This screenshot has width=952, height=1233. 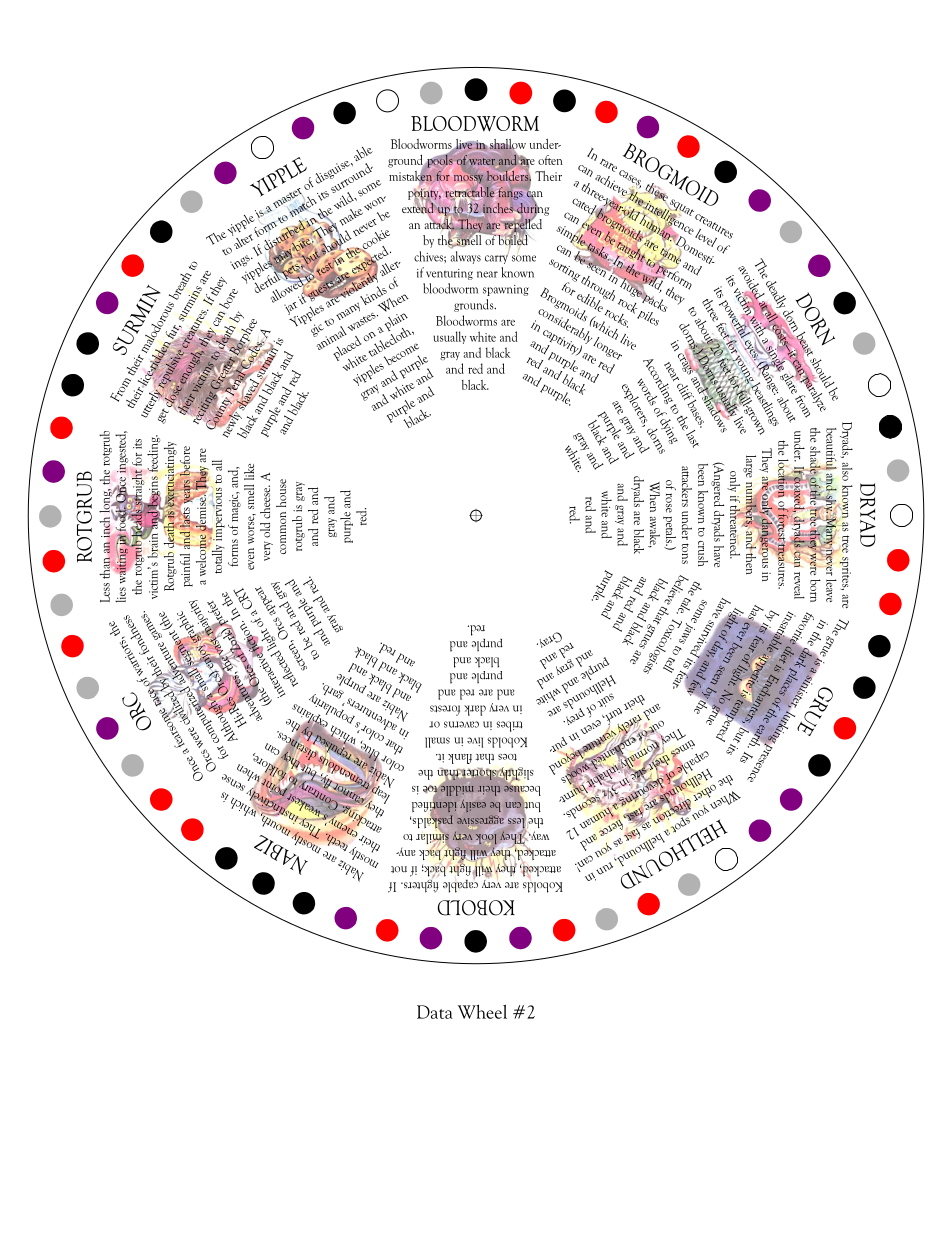 I want to click on fangs, so click(x=509, y=193).
